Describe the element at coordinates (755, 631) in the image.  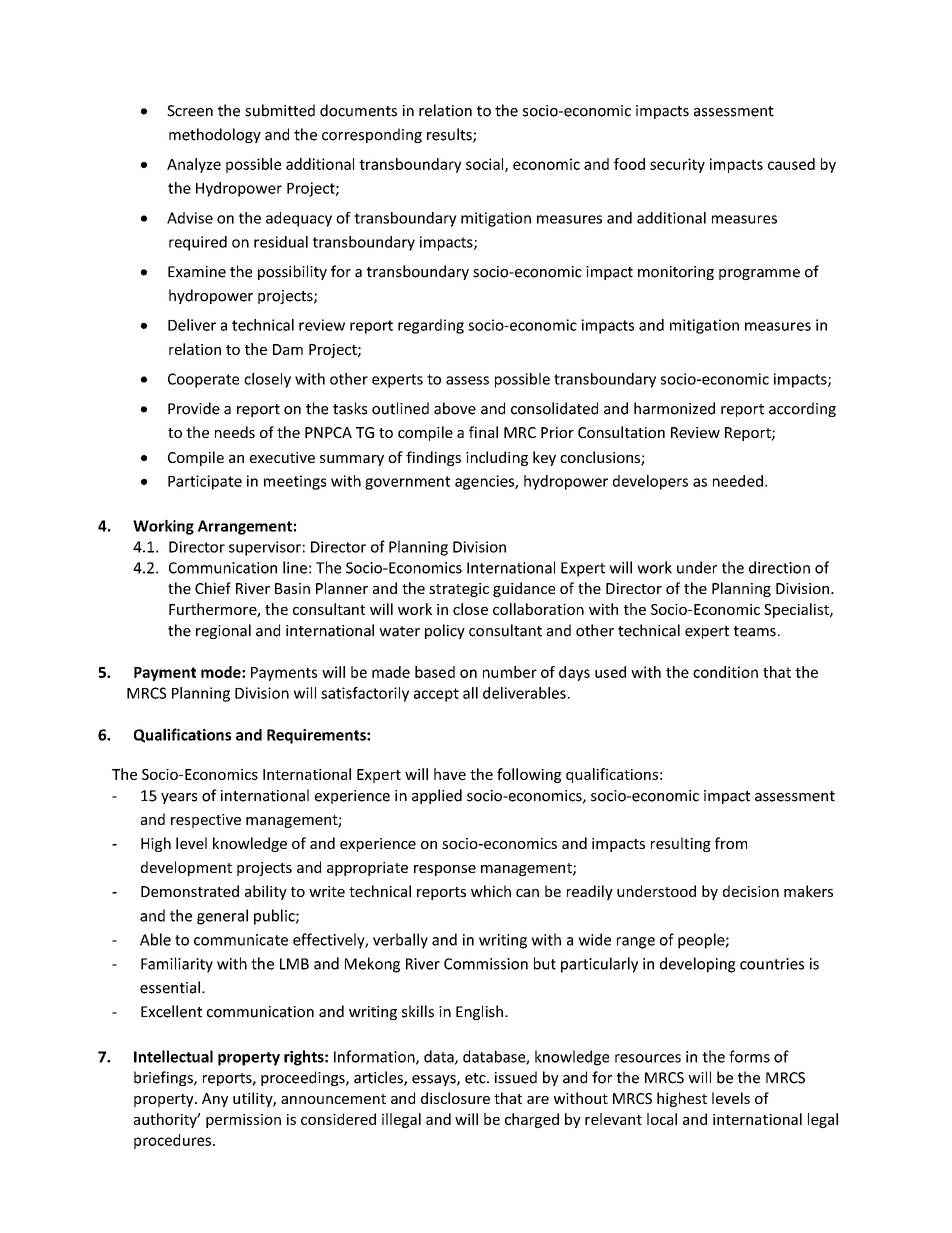
I see `teams` at that location.
